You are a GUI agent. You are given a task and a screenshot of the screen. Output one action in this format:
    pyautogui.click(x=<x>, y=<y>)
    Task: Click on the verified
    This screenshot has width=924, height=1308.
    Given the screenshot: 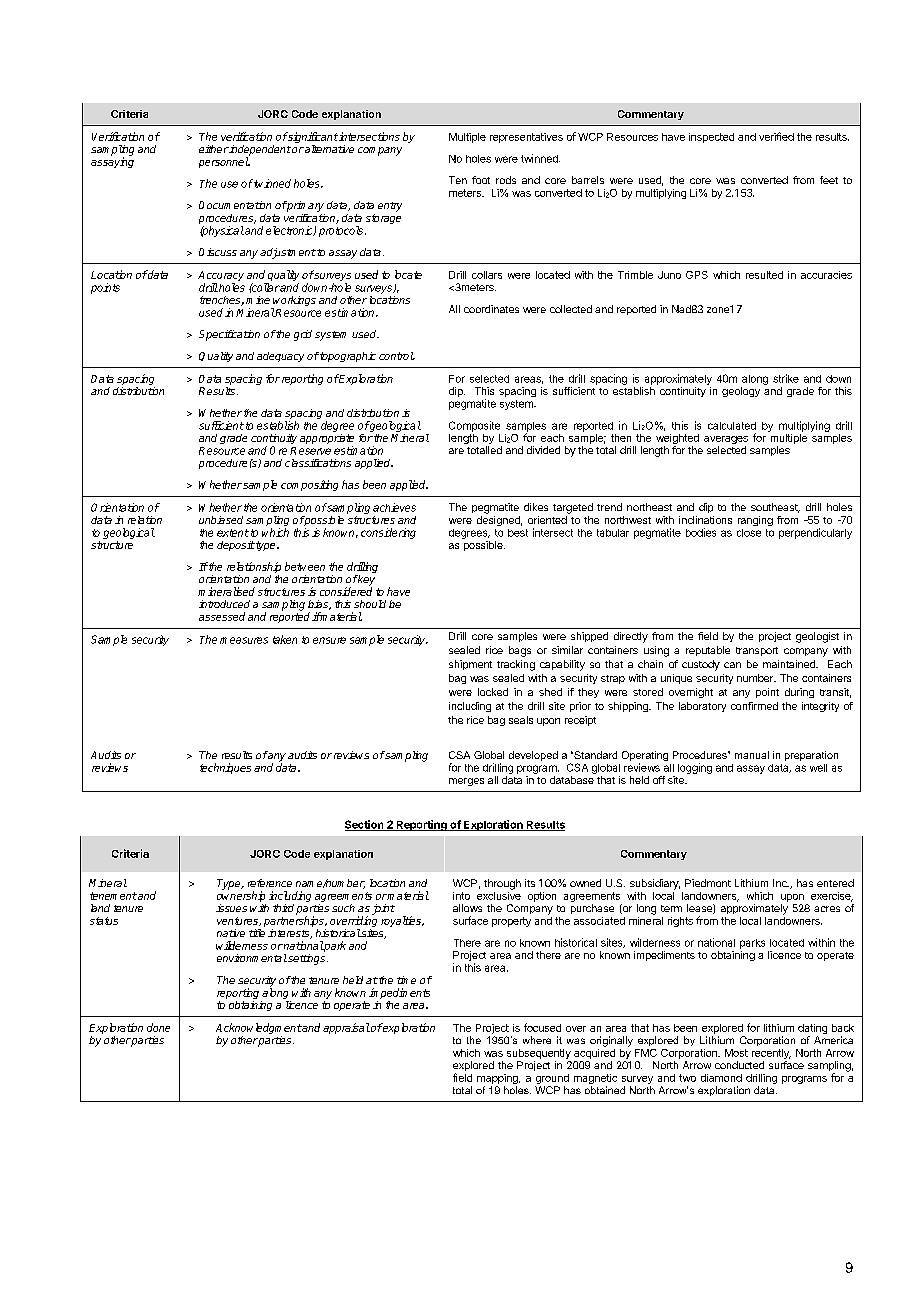 What is the action you would take?
    pyautogui.click(x=776, y=136)
